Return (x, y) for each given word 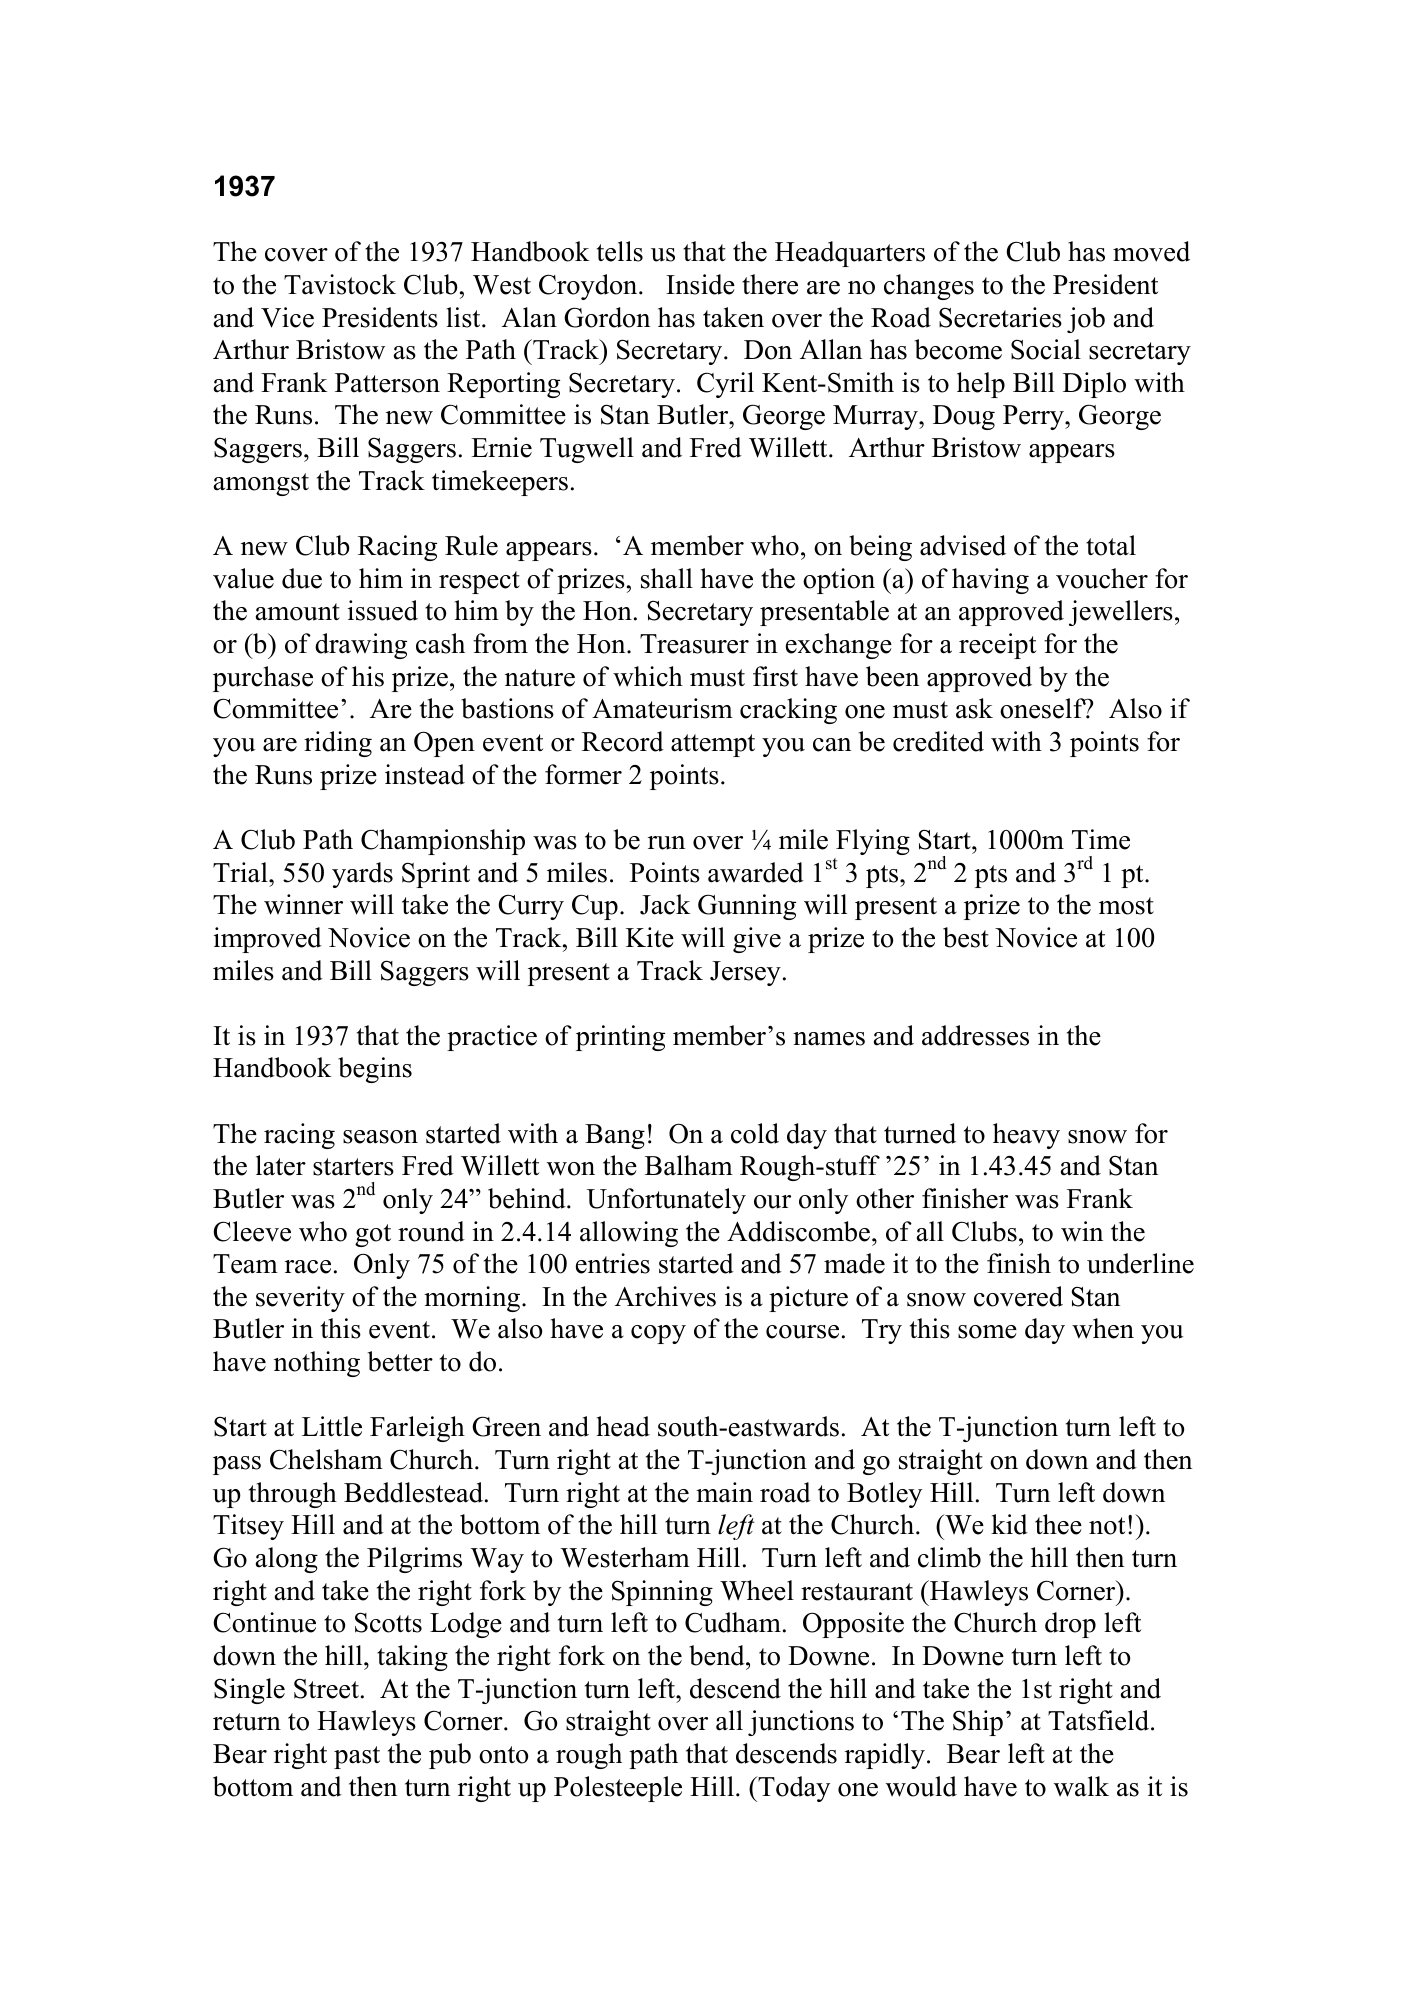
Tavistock (340, 284)
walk (1081, 1786)
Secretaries (1000, 317)
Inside (700, 284)
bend (718, 1655)
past (357, 1757)
